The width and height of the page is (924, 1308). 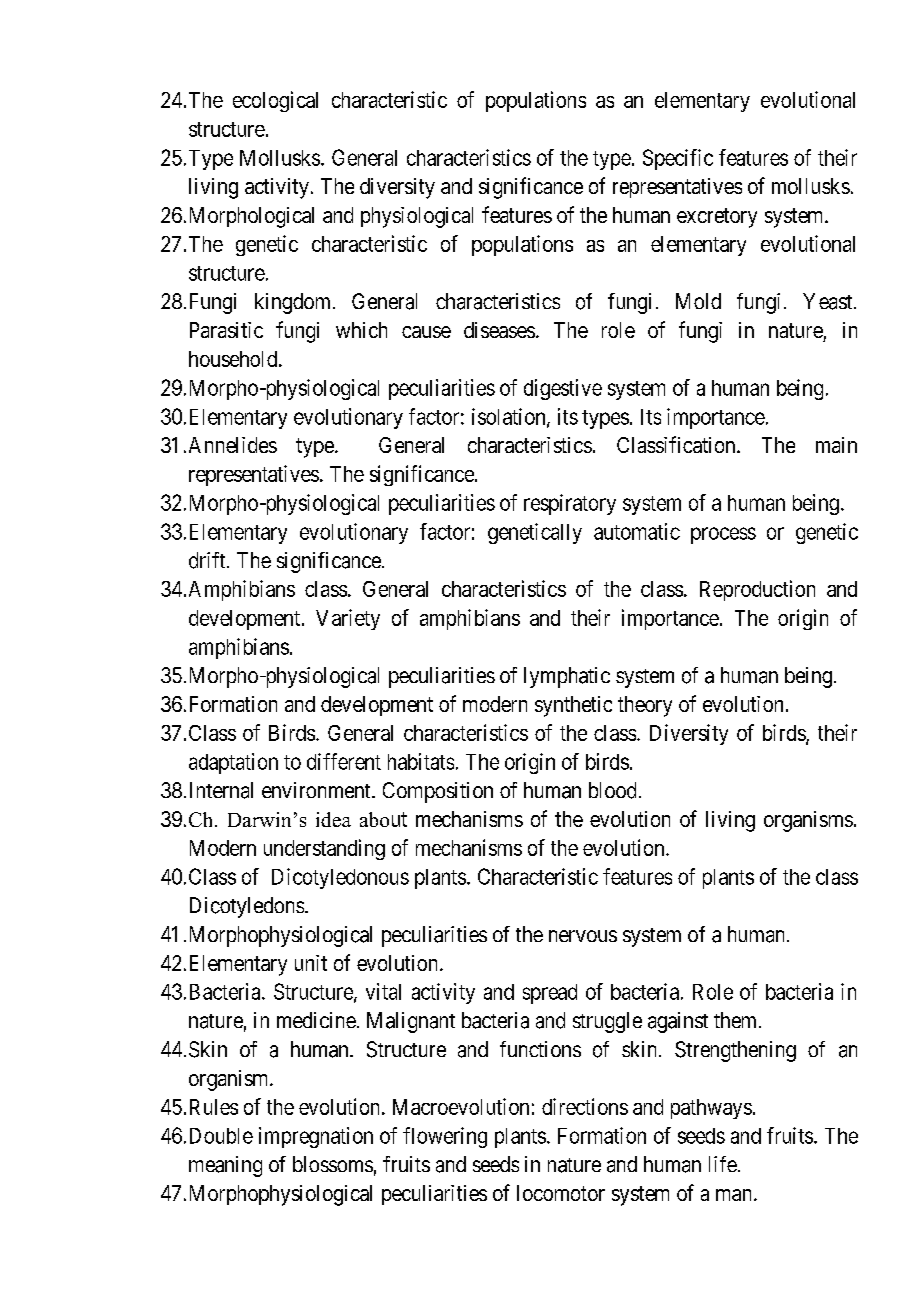 What do you see at coordinates (275, 101) in the page?
I see `ecological` at bounding box center [275, 101].
